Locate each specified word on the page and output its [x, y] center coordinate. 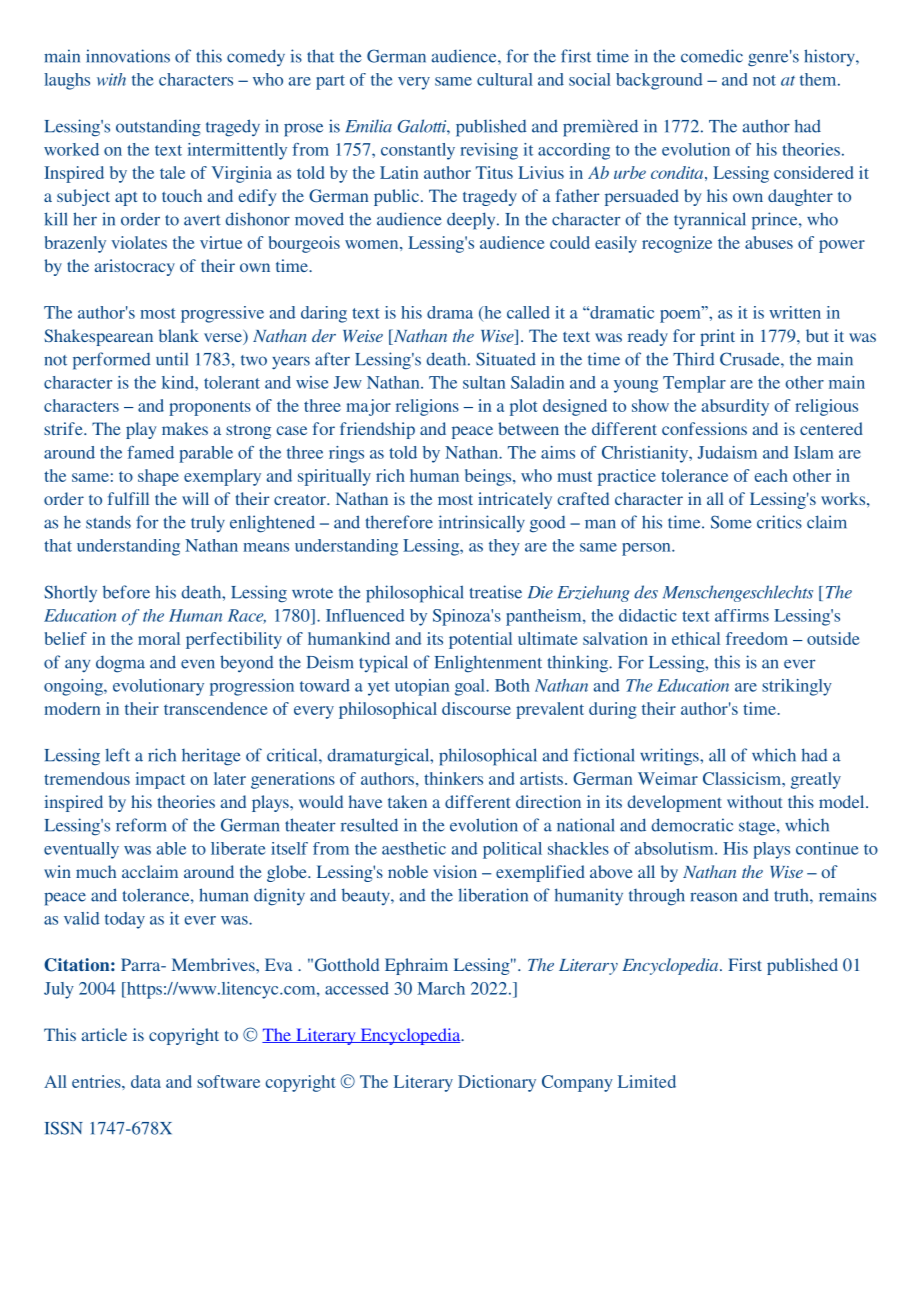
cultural [505, 79]
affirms [742, 615]
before [126, 592]
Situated [506, 359]
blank [179, 335]
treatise [495, 592]
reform [141, 825]
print [717, 337]
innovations [128, 56]
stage [758, 828]
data [146, 1081]
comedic [712, 56]
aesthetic [414, 848]
